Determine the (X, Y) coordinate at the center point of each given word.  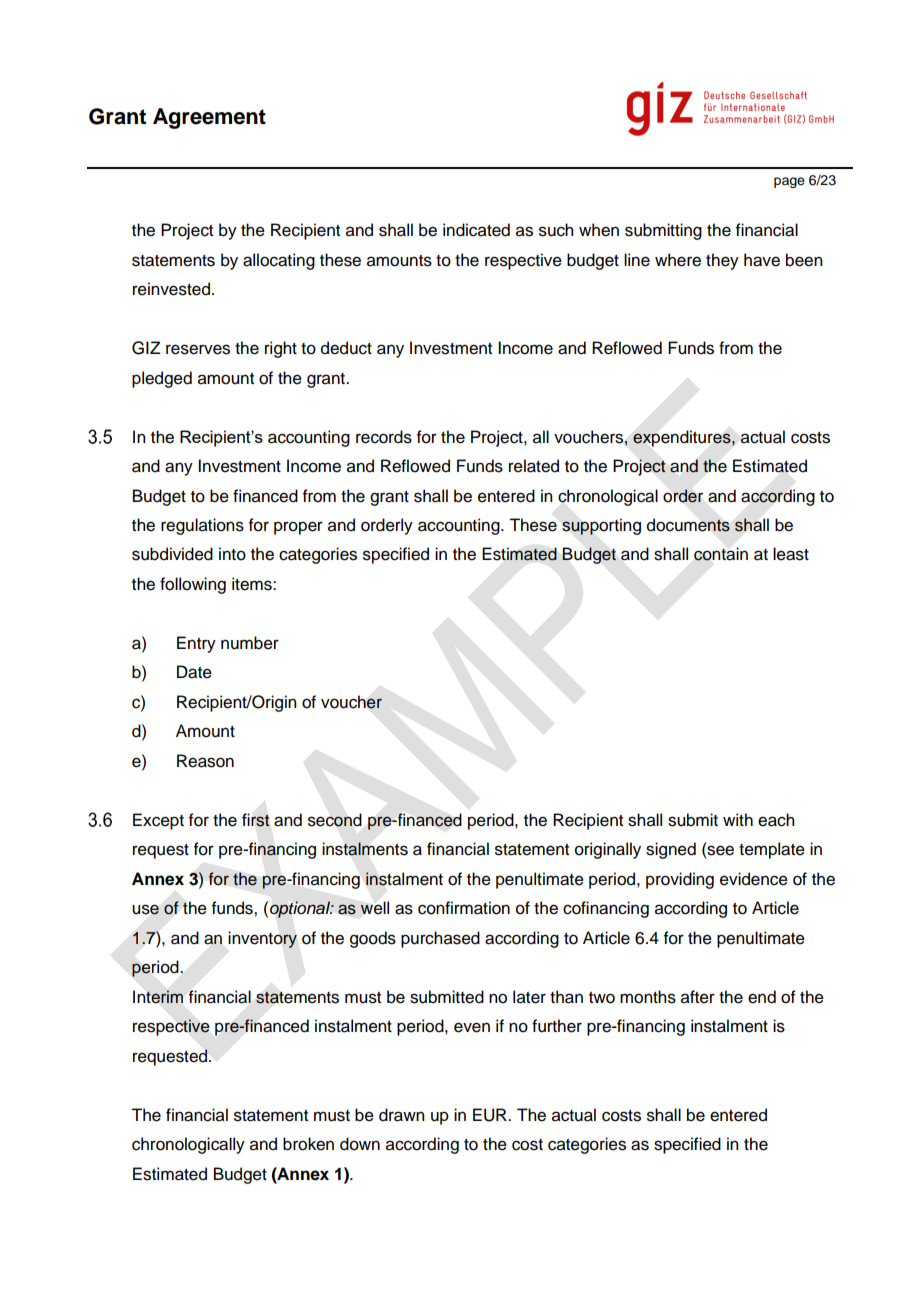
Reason (205, 761)
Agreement (209, 118)
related (534, 466)
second (335, 820)
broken (308, 1144)
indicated (476, 230)
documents (688, 525)
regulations (202, 526)
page (789, 182)
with (738, 819)
